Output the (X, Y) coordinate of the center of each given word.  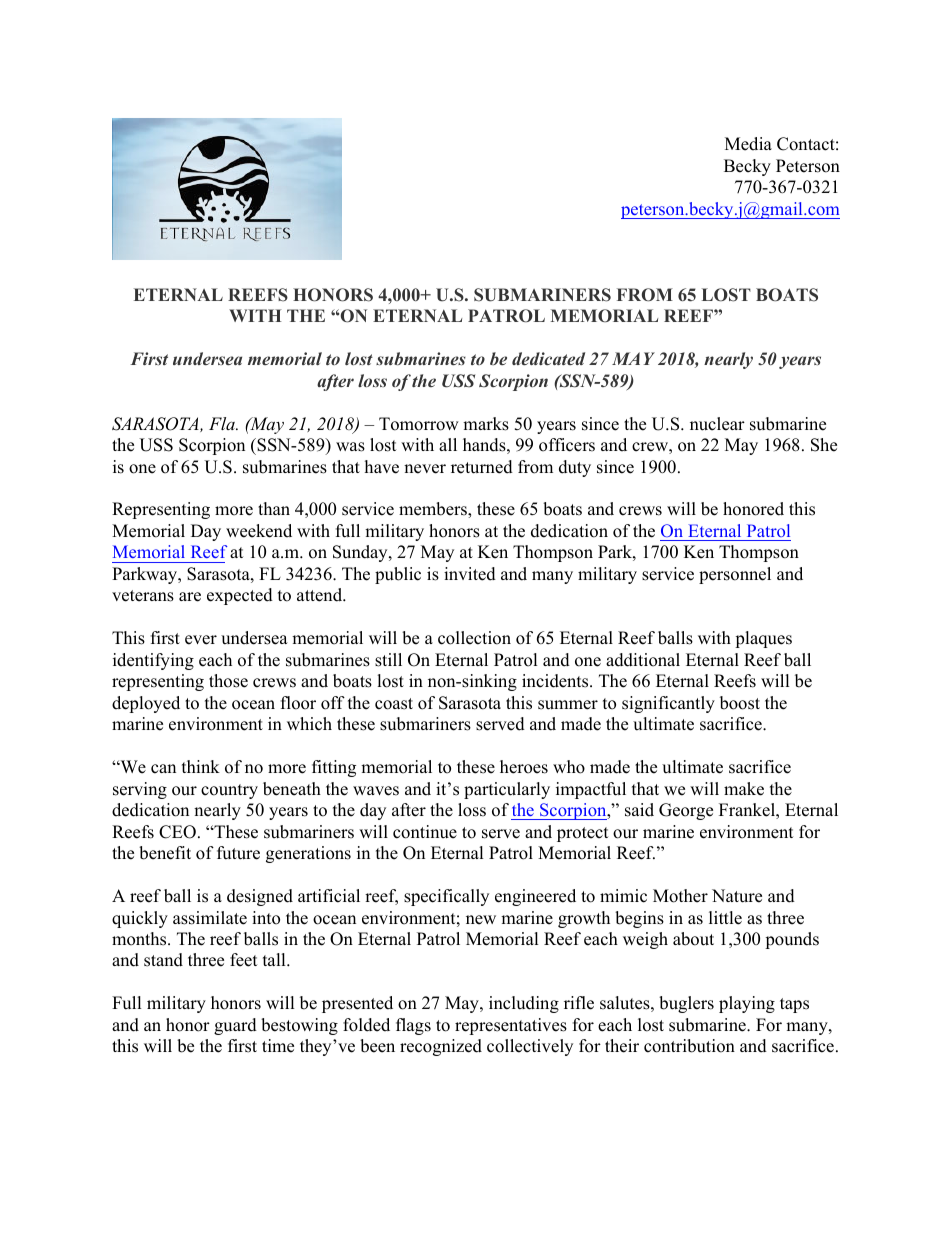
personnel (735, 575)
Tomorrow (419, 424)
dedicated (548, 358)
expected (240, 596)
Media (748, 144)
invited (470, 574)
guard (235, 1026)
